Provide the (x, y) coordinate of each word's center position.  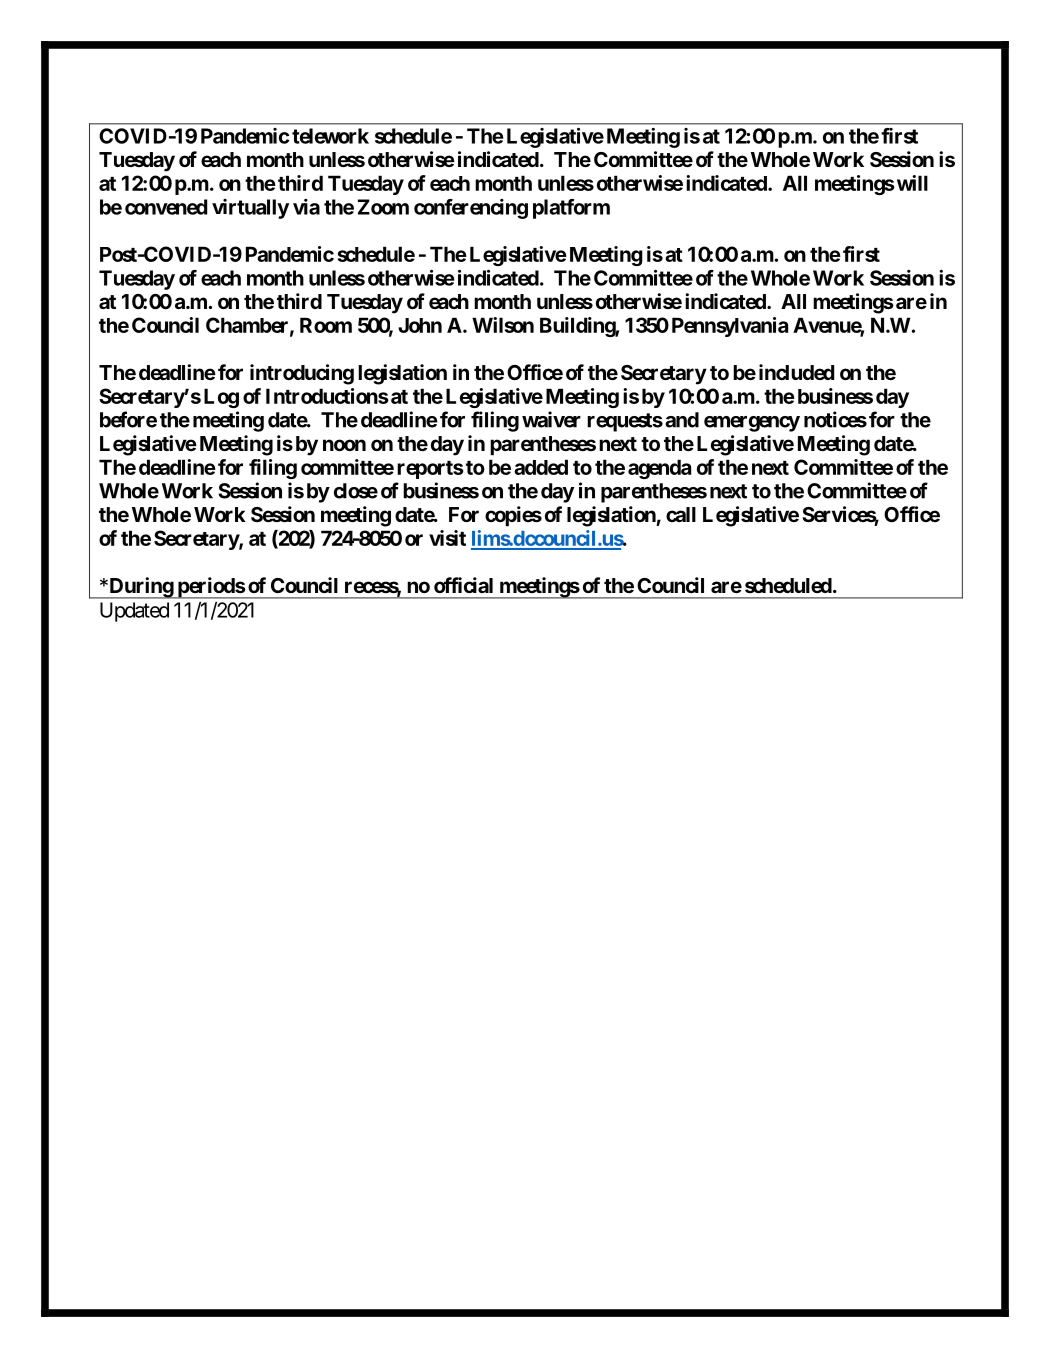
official (463, 585)
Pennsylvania (730, 327)
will (912, 183)
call (681, 514)
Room (326, 325)
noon (344, 445)
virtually (250, 209)
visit (447, 538)
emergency (752, 424)
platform (571, 209)
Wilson (503, 325)
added (541, 467)
